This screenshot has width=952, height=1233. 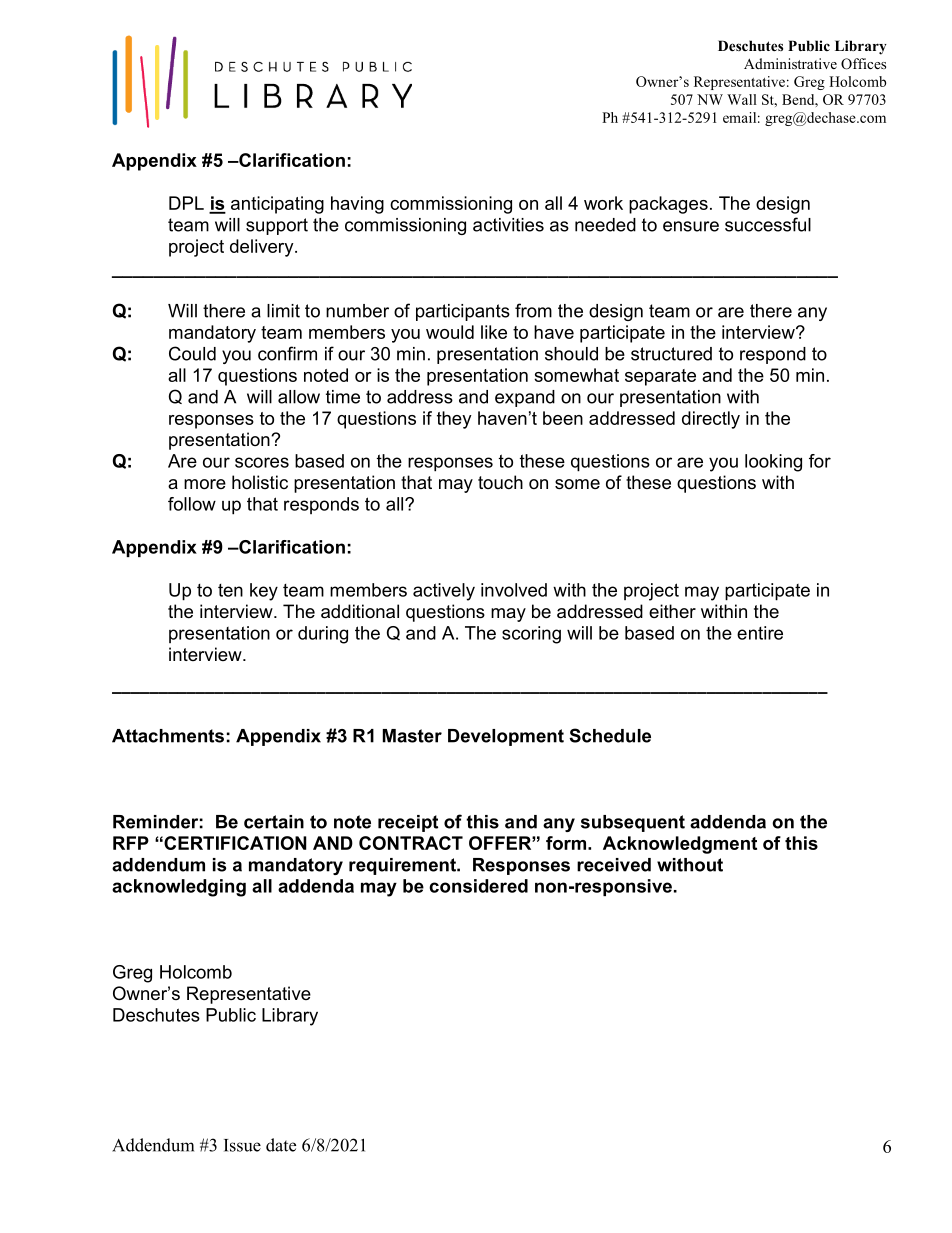 What do you see at coordinates (508, 225) in the screenshot?
I see `activities` at bounding box center [508, 225].
